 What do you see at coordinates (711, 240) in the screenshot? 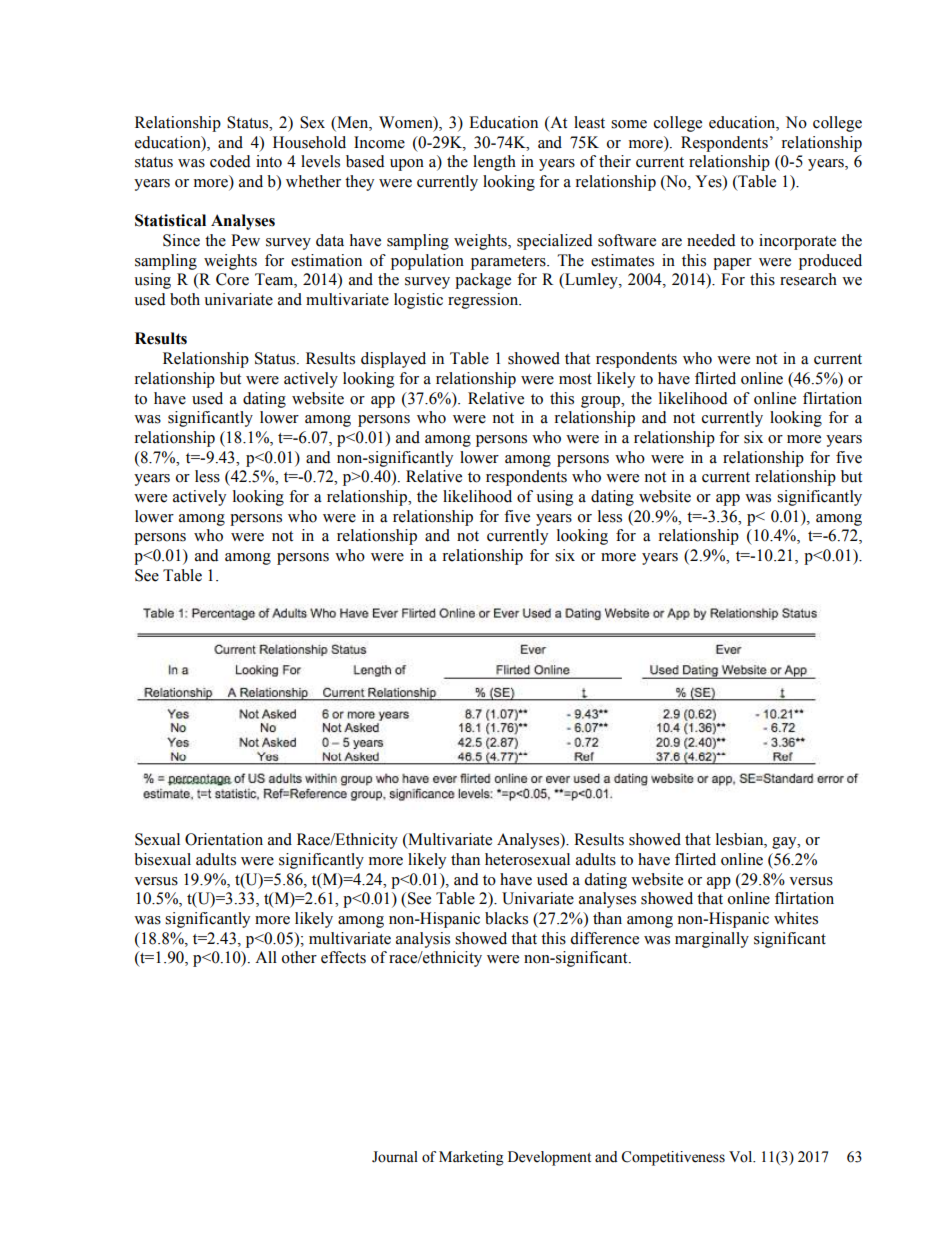
I see `needed` at bounding box center [711, 240].
